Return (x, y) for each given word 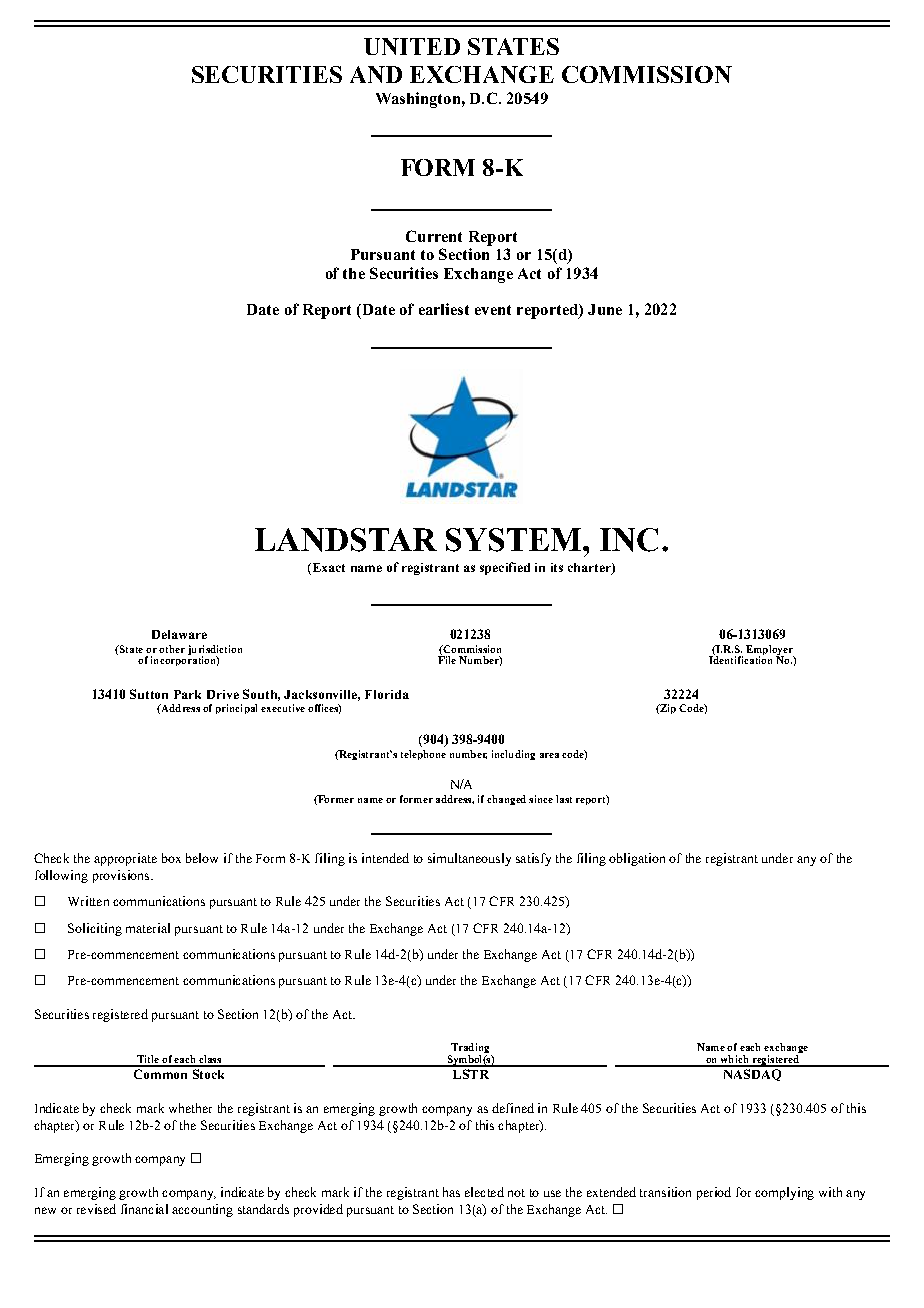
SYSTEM (515, 540)
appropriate (125, 859)
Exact (327, 569)
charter (590, 569)
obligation (637, 859)
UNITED (412, 46)
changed (506, 800)
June (605, 309)
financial (144, 1209)
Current (434, 236)
